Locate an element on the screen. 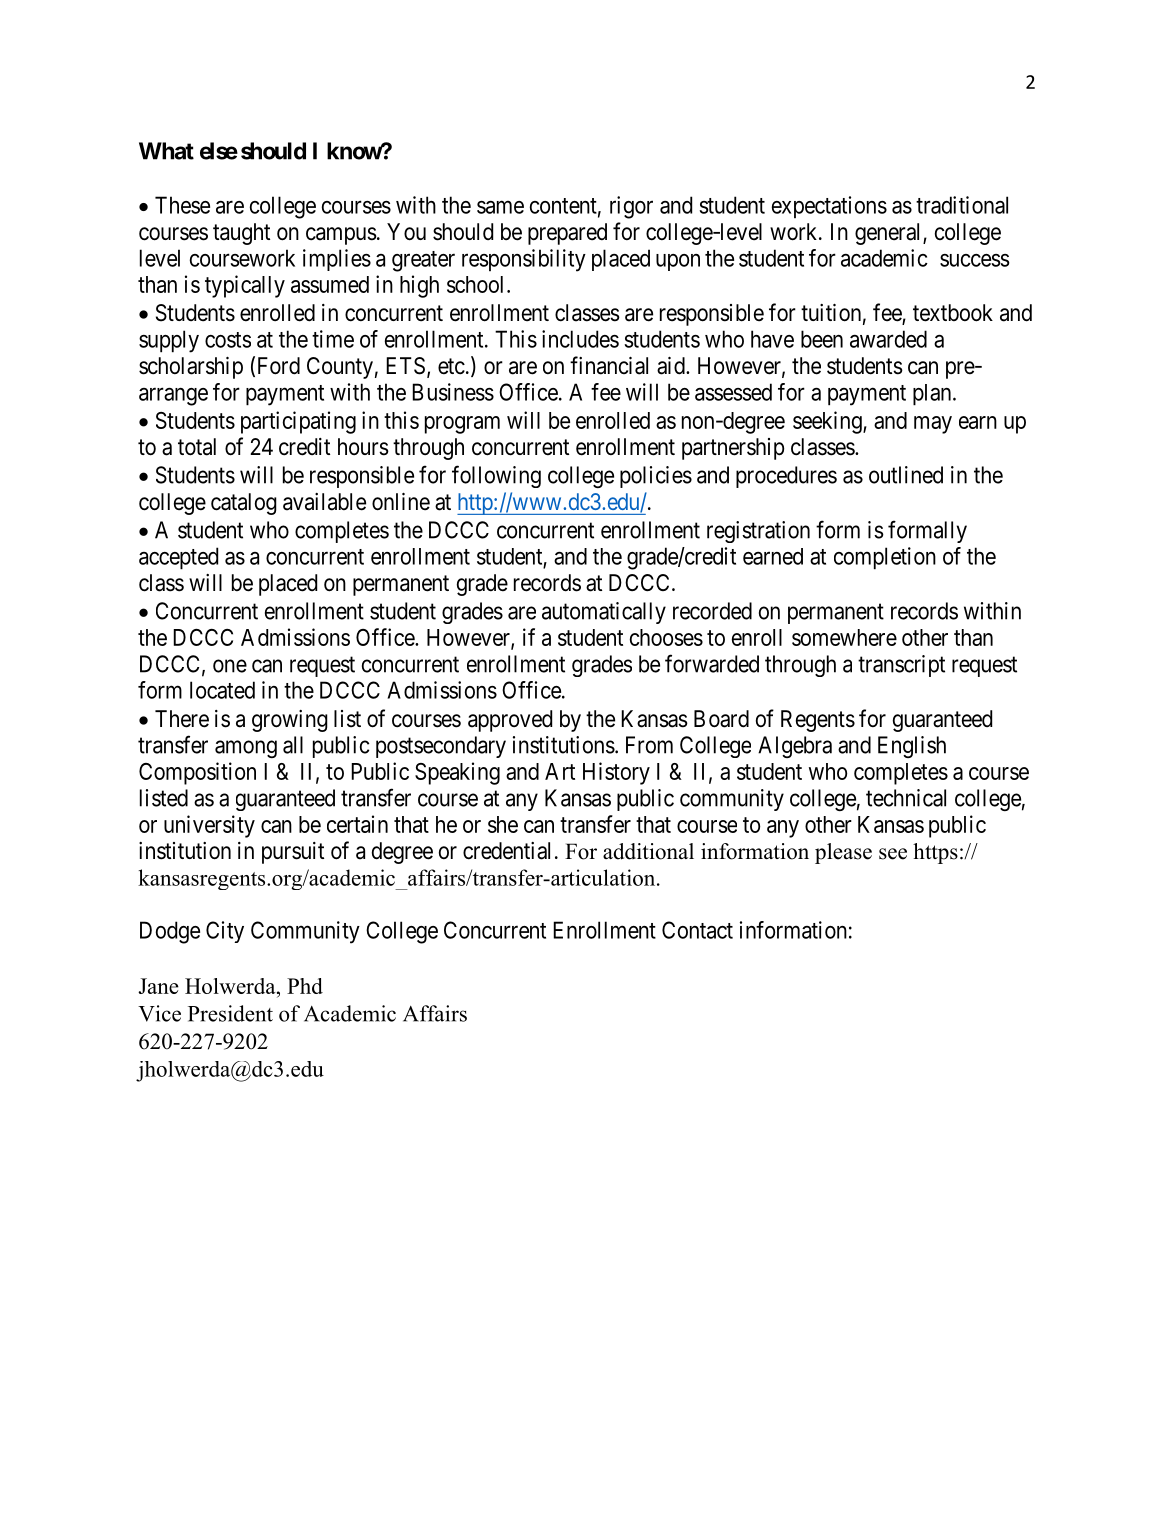 The width and height of the screenshot is (1174, 1519). Contact is located at coordinates (697, 930).
